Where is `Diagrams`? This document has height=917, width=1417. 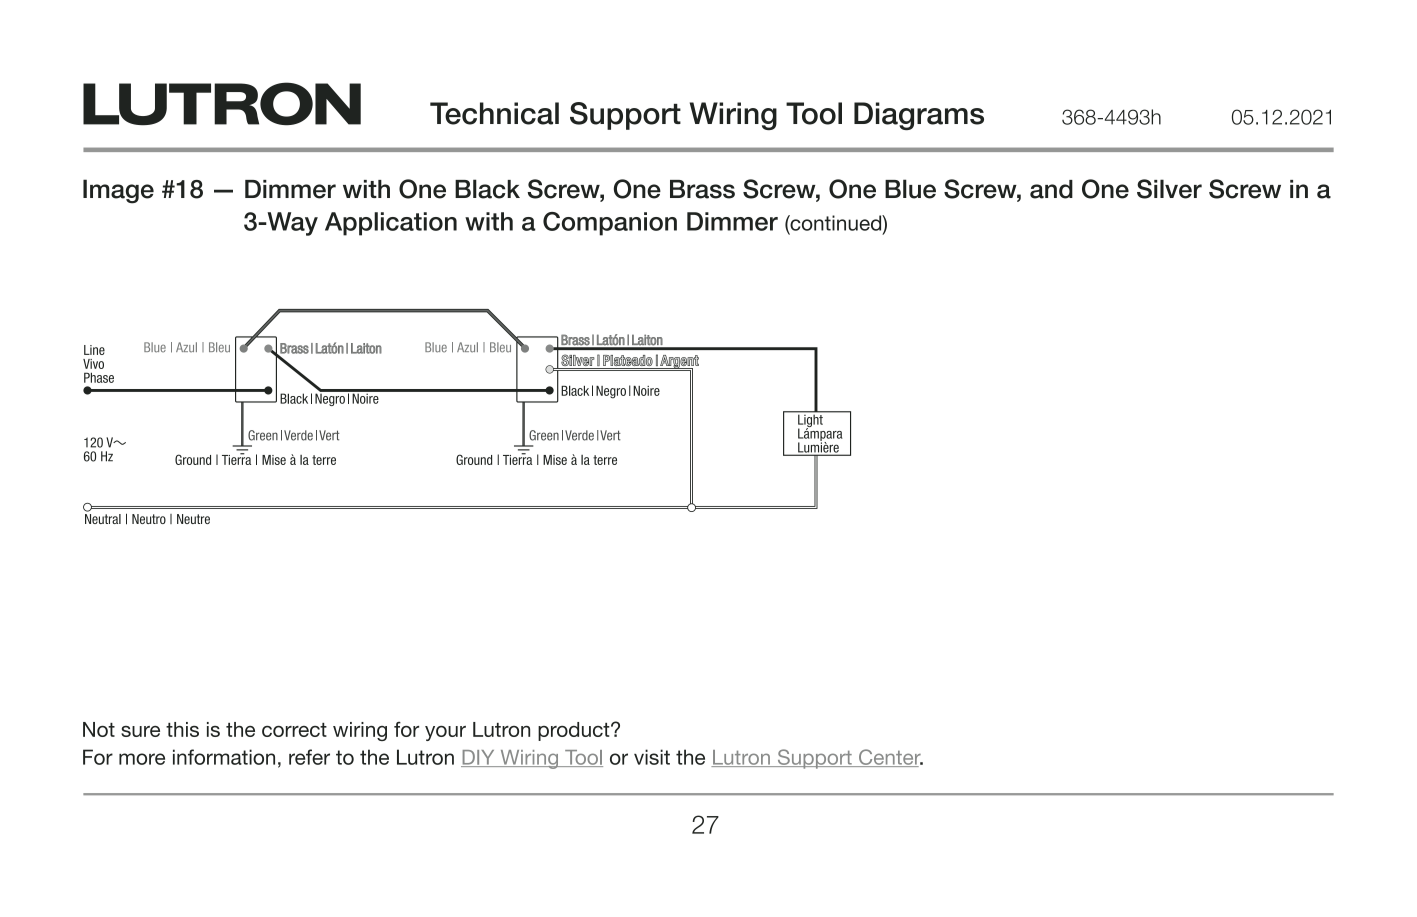 Diagrams is located at coordinates (919, 116).
